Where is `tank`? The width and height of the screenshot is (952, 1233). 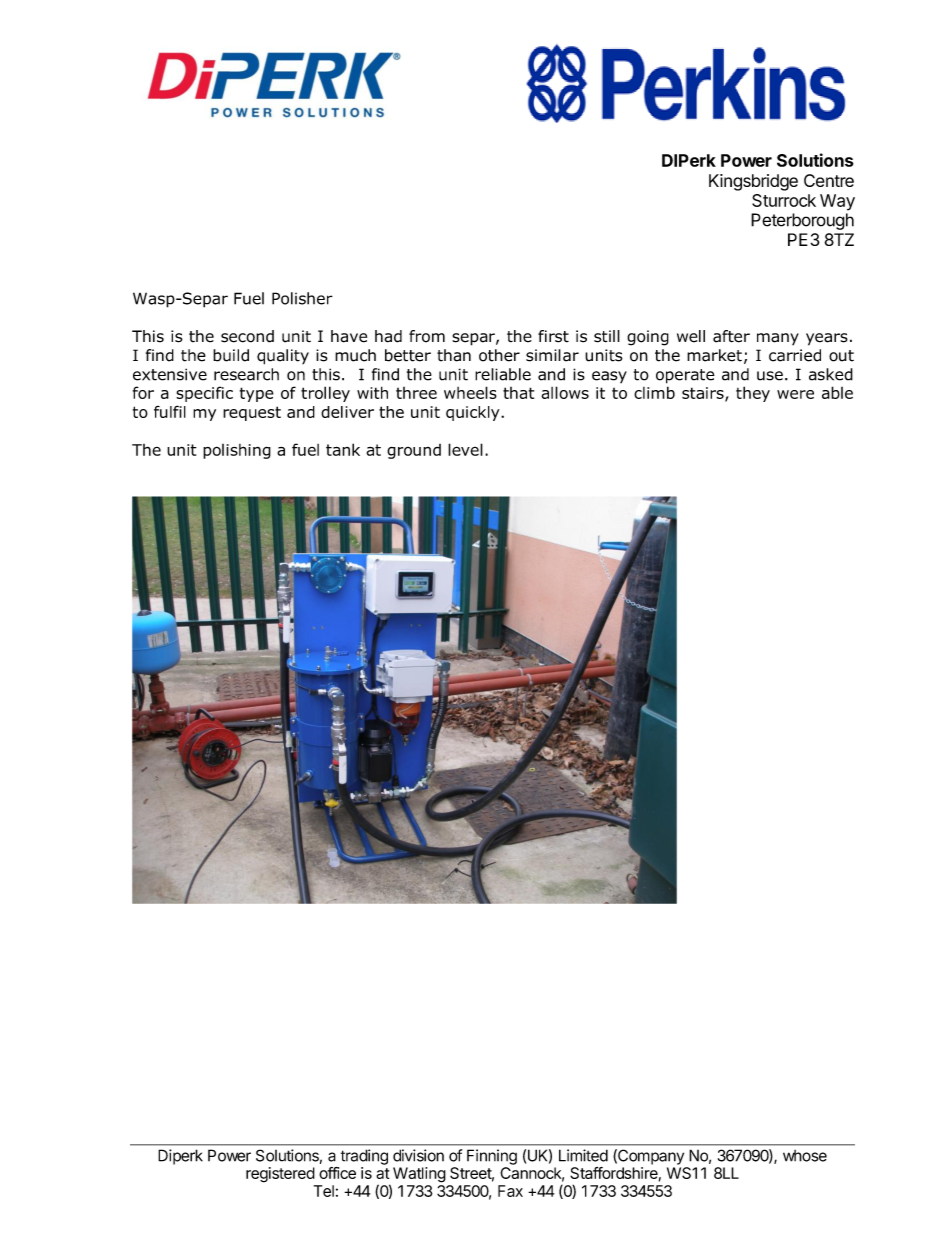
tank is located at coordinates (343, 449).
